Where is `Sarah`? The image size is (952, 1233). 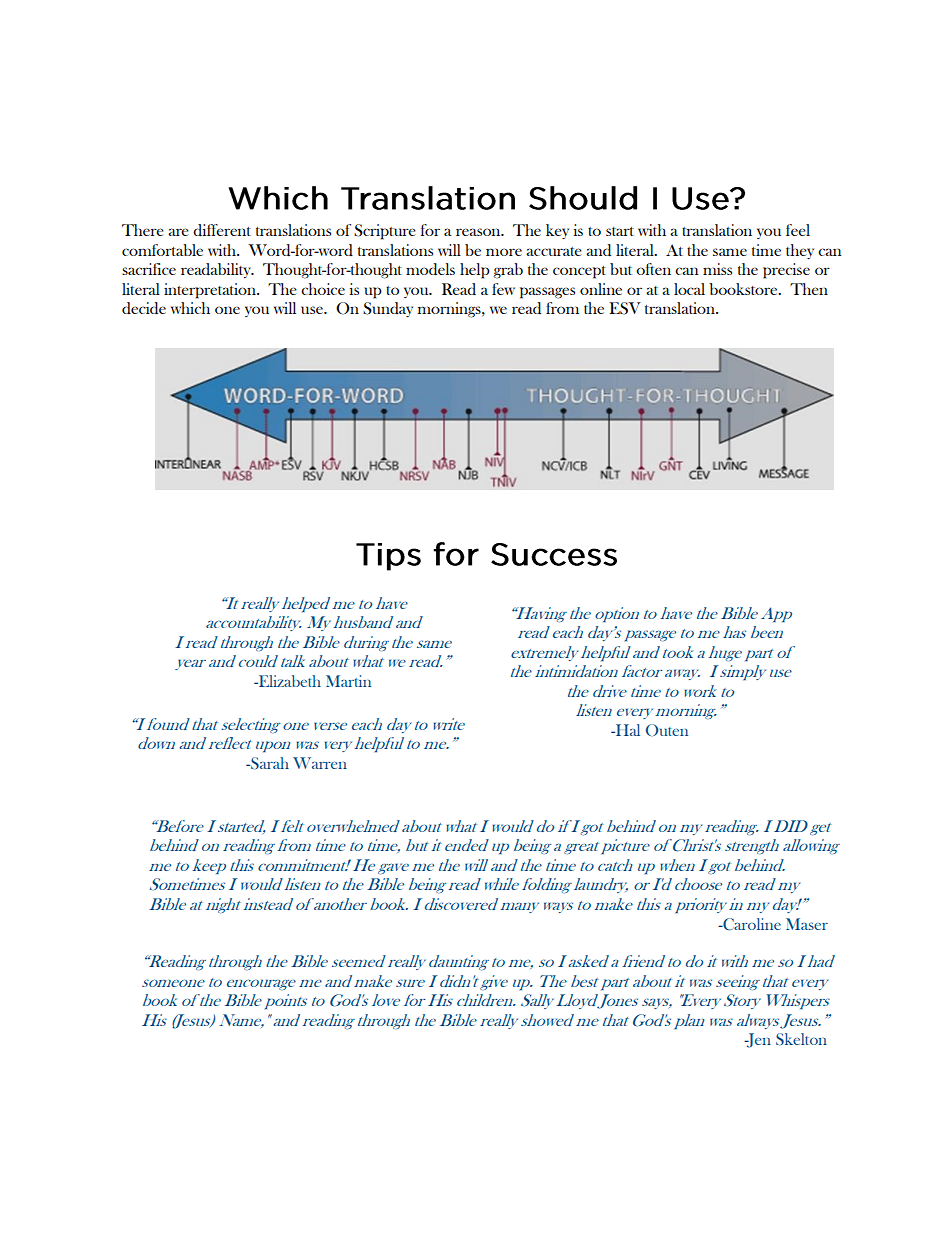 Sarah is located at coordinates (269, 763).
